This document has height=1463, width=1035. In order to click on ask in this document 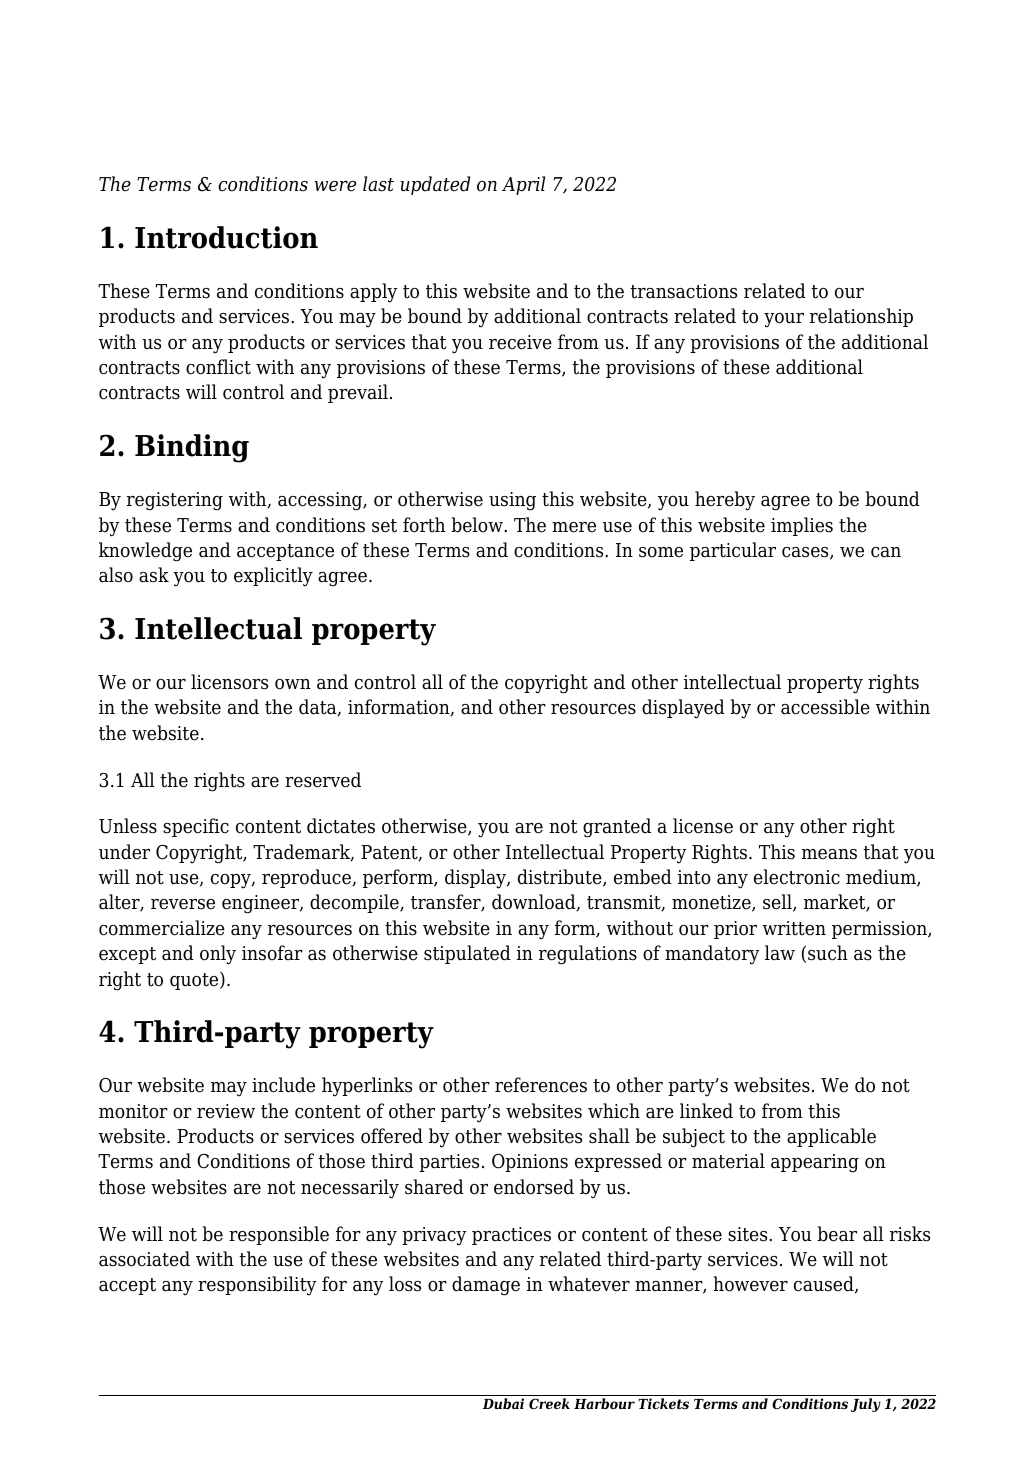, I will do `click(154, 575)`.
